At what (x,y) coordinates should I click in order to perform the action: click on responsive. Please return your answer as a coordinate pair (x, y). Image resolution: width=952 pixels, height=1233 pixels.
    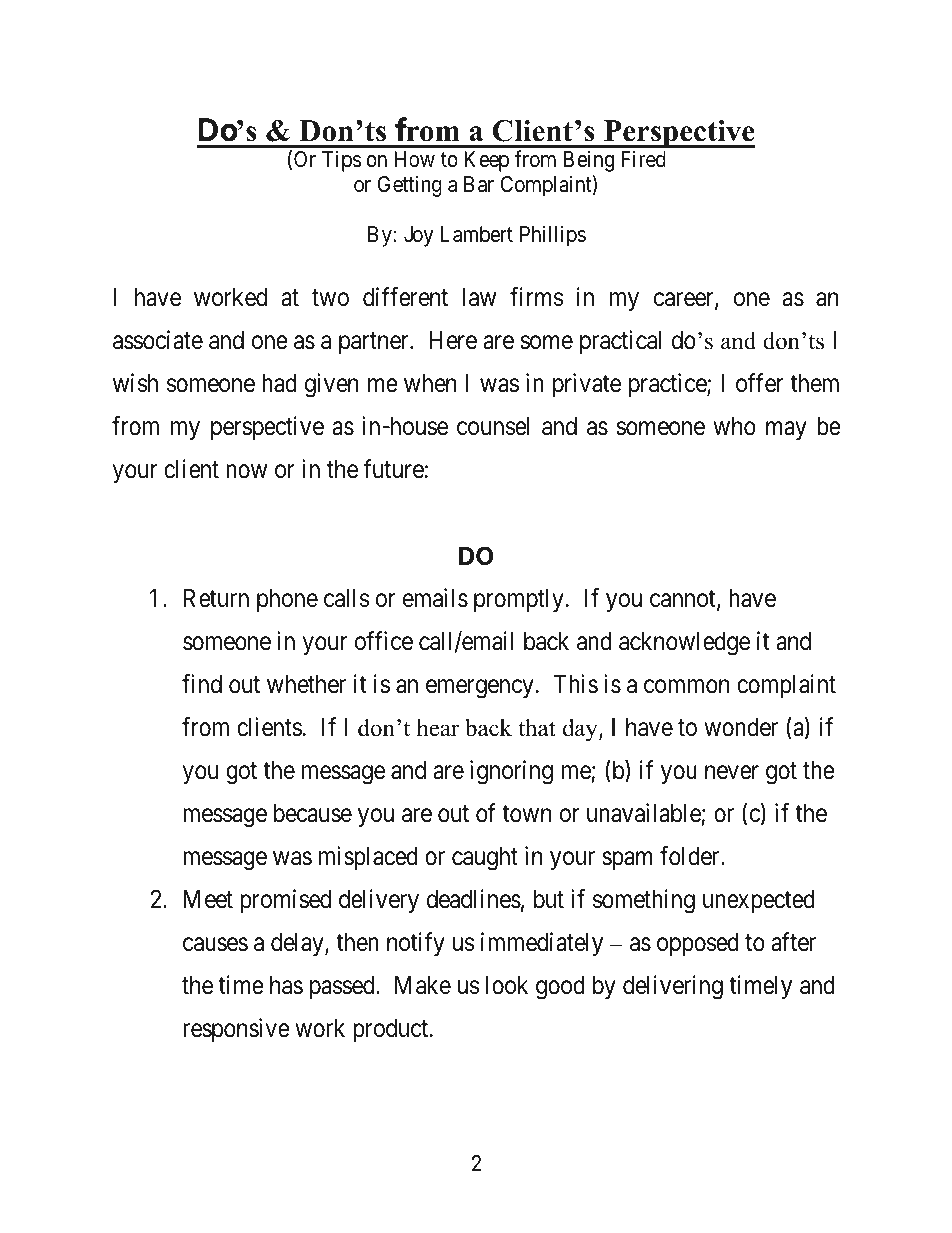
    Looking at the image, I should click on (236, 1030).
